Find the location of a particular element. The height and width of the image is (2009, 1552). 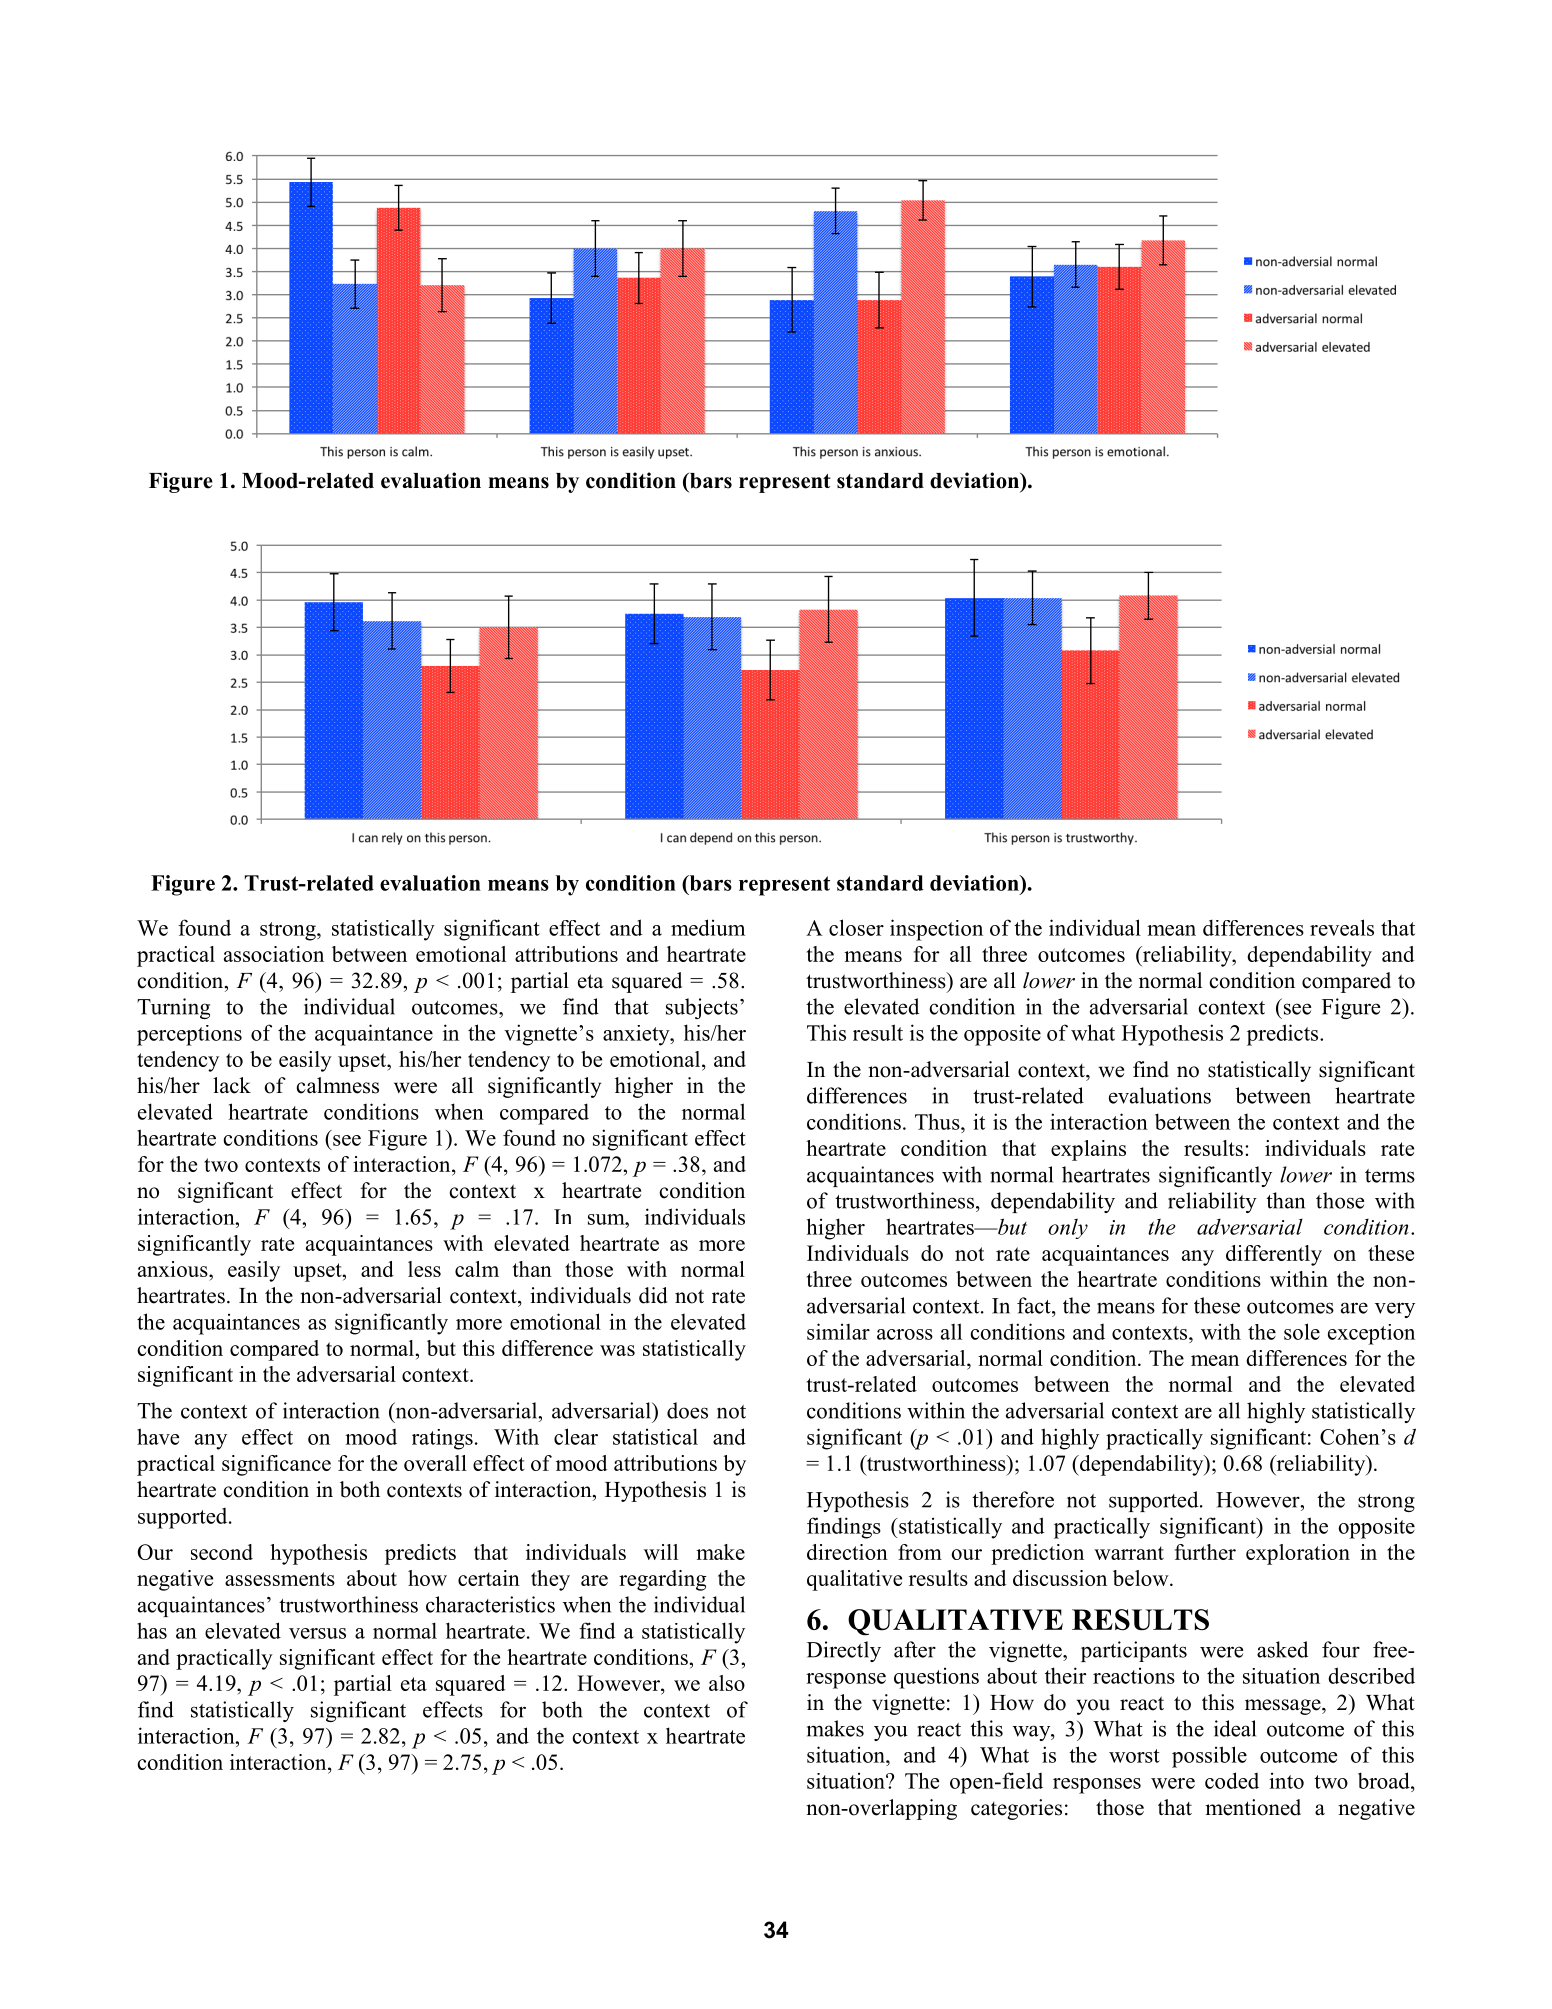

medium is located at coordinates (708, 927).
